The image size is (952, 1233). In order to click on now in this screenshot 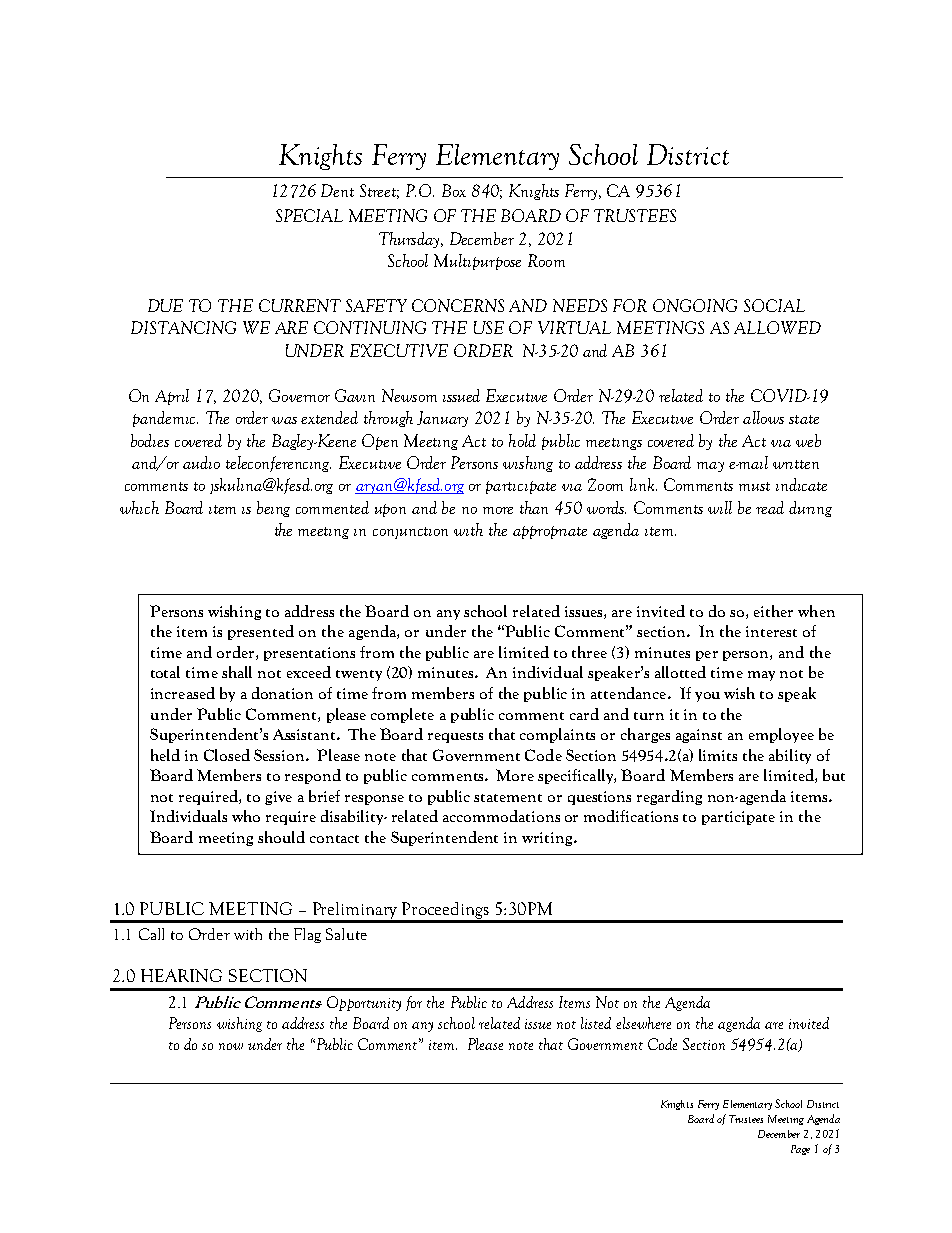, I will do `click(231, 1046)`.
